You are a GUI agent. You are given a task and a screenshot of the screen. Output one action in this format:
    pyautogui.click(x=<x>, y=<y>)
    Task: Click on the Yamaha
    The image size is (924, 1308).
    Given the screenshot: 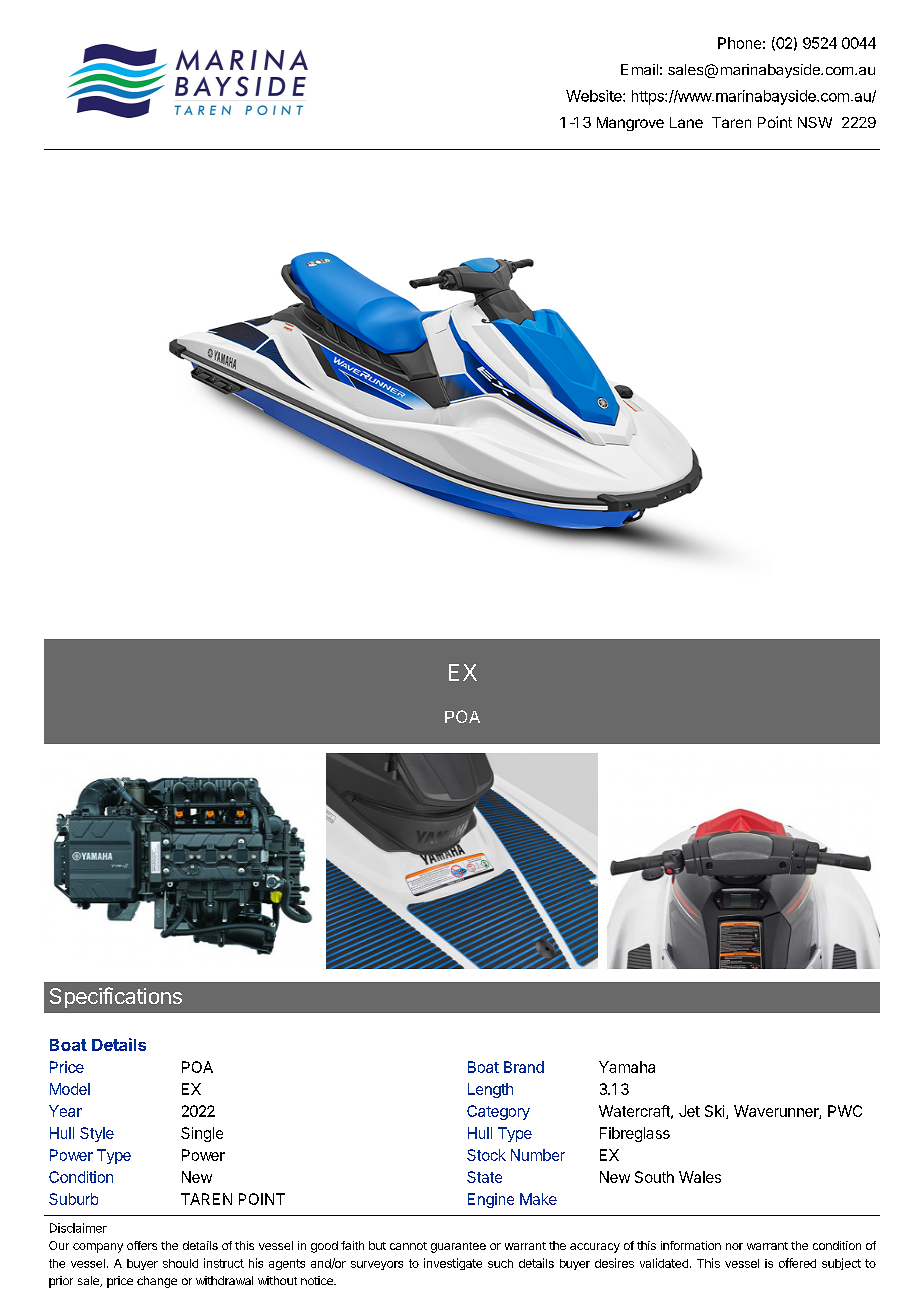 What is the action you would take?
    pyautogui.click(x=627, y=1067)
